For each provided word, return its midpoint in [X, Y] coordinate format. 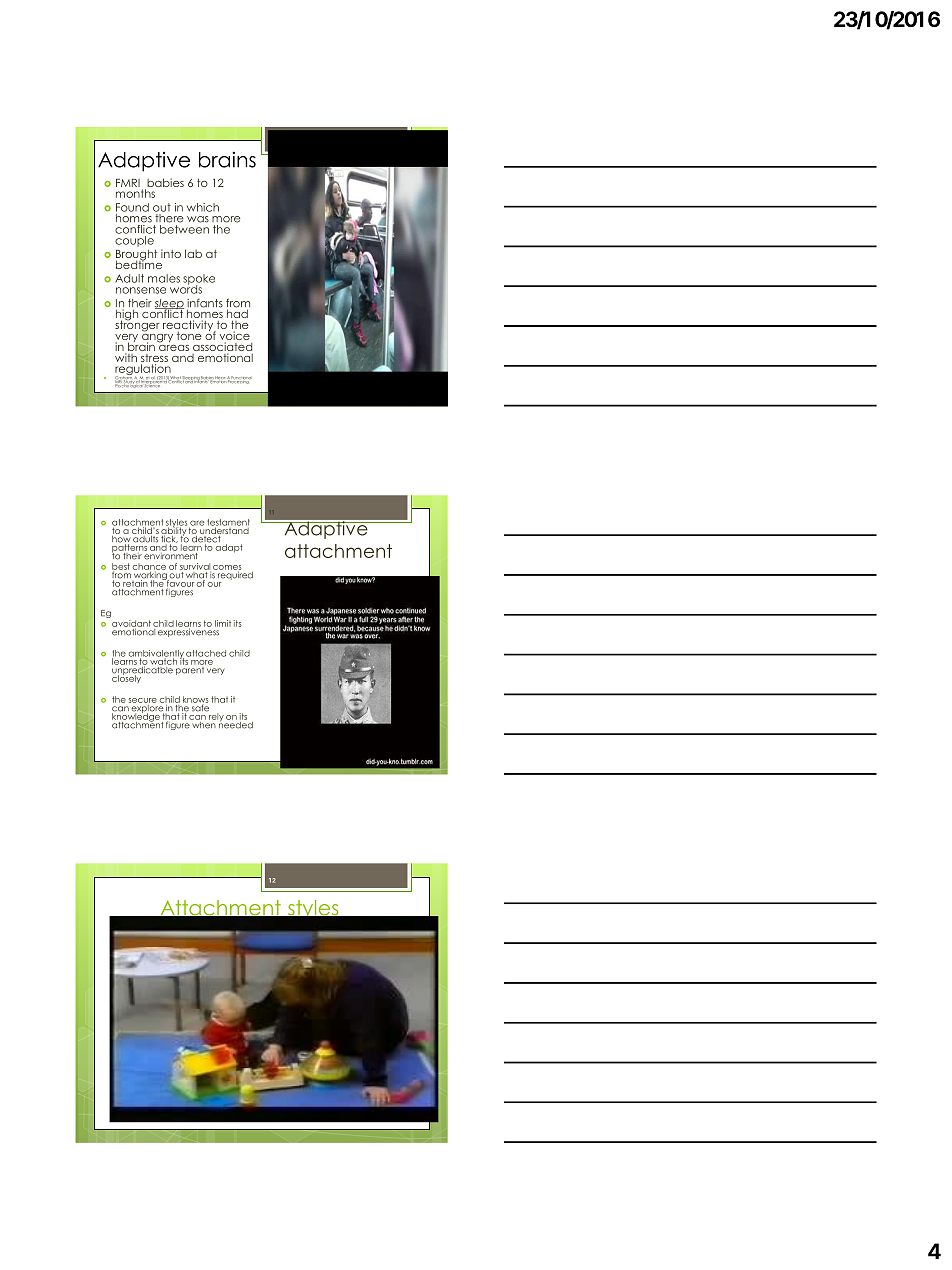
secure [143, 700]
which [203, 207]
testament [228, 523]
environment [171, 555]
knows [196, 700]
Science [152, 385]
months [135, 193]
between [184, 229]
